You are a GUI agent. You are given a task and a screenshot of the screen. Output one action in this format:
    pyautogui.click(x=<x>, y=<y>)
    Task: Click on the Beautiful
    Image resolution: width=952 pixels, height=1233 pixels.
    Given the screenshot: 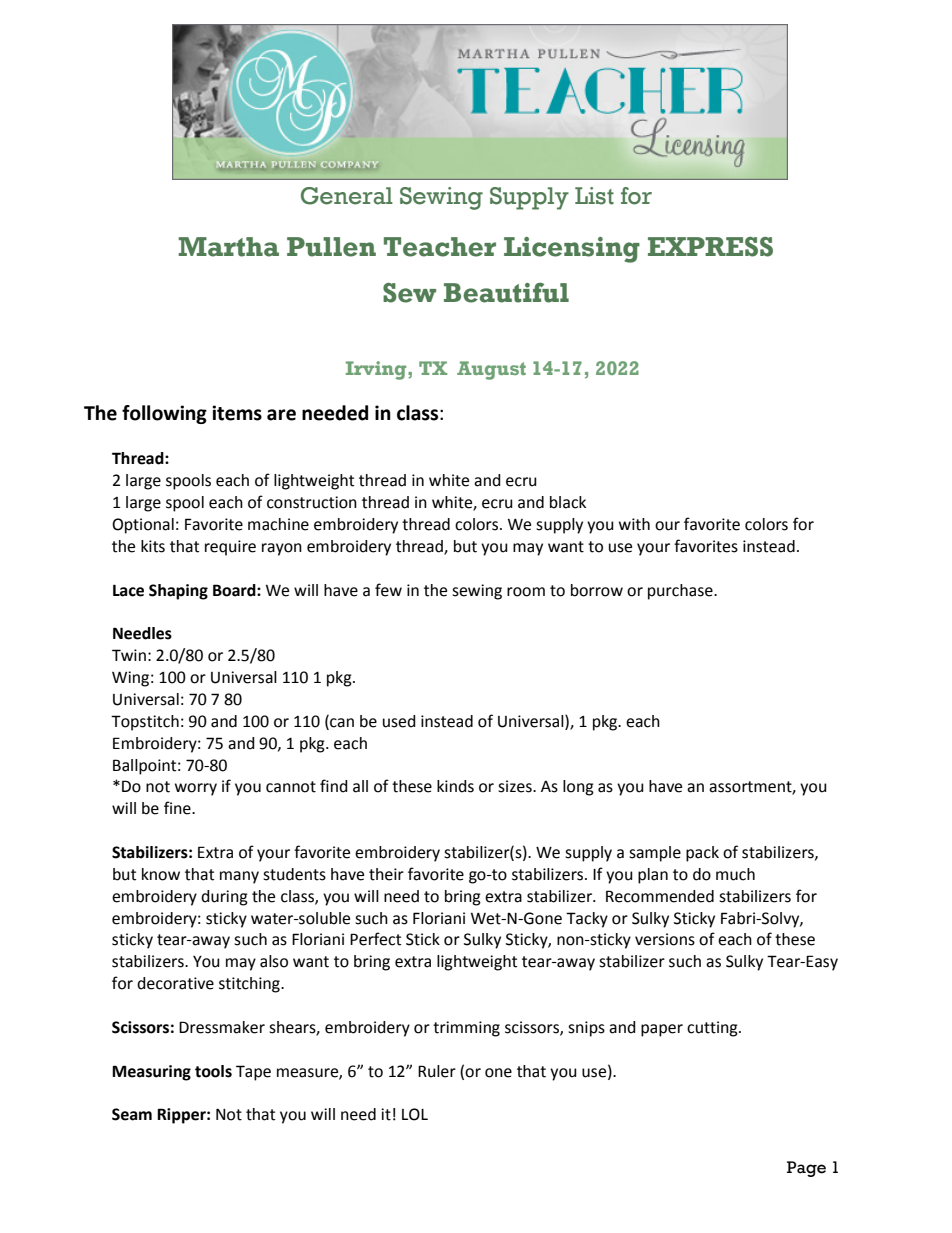 What is the action you would take?
    pyautogui.click(x=506, y=293)
